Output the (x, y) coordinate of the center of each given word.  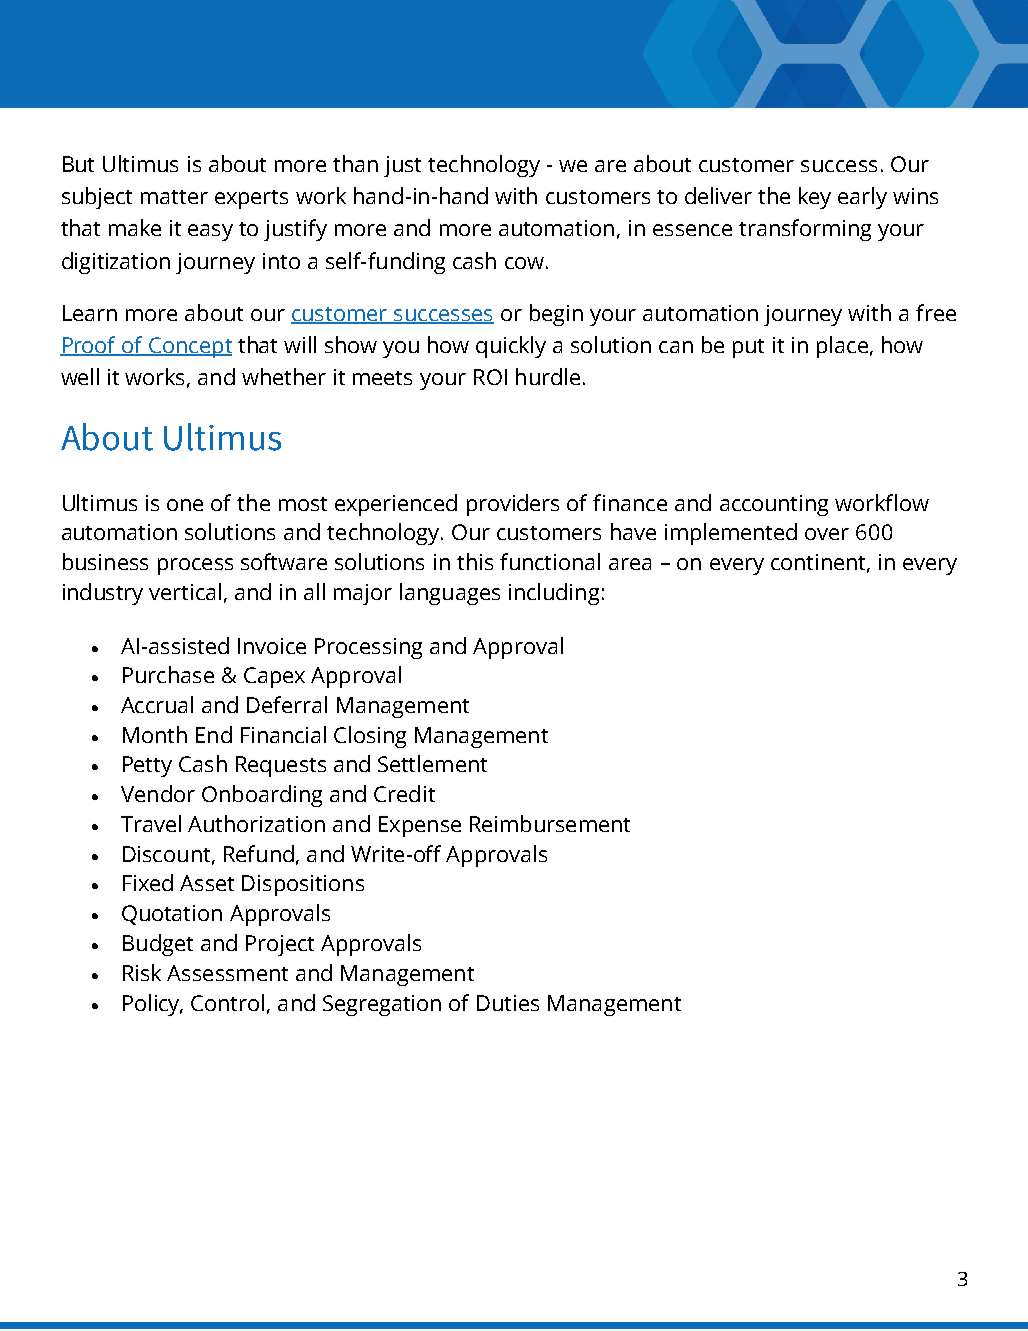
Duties (508, 1003)
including (554, 594)
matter (174, 197)
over (827, 534)
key (815, 198)
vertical (185, 591)
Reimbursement (550, 823)
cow (524, 263)
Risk (142, 972)
